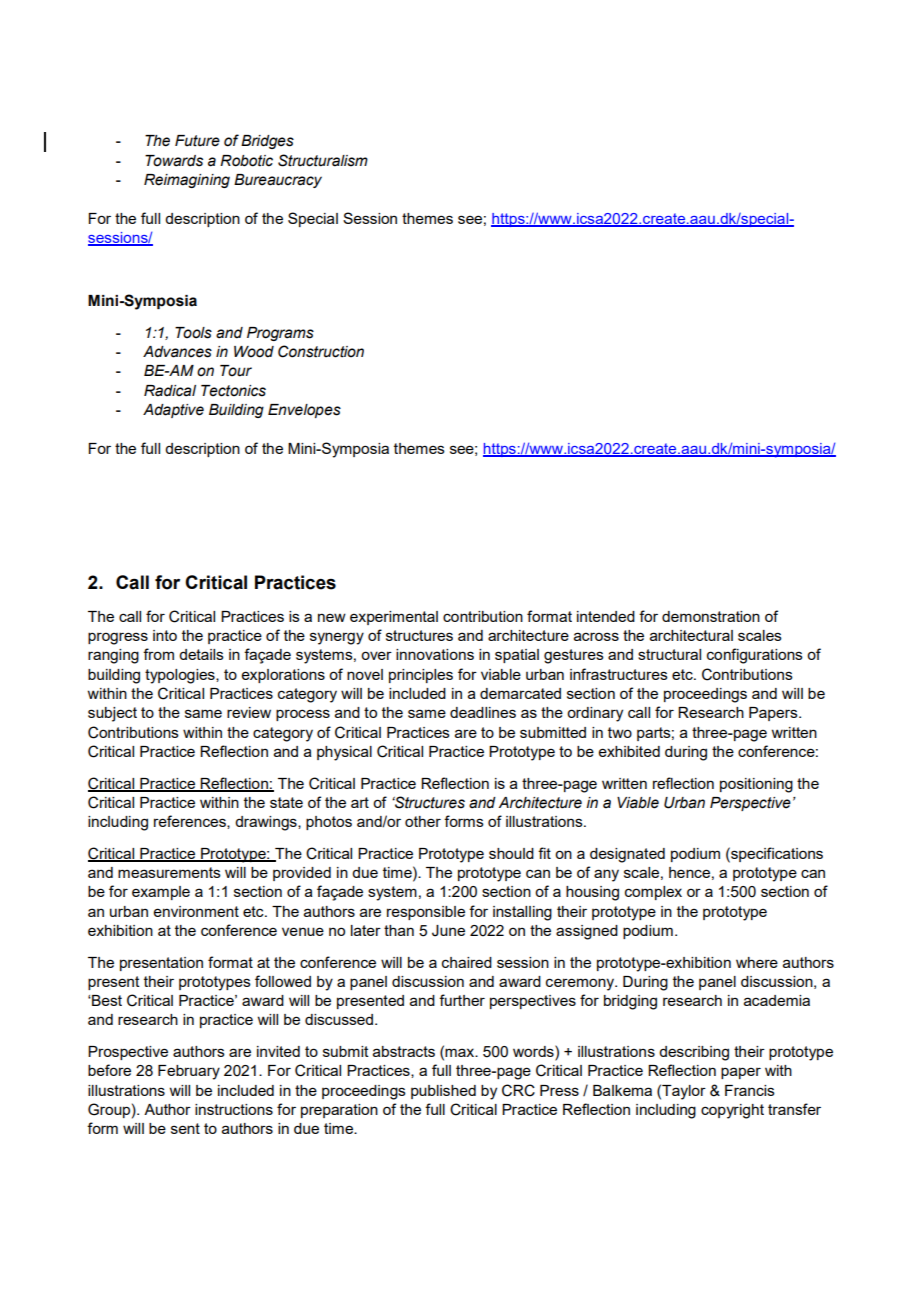 The image size is (924, 1308). What do you see at coordinates (711, 616) in the screenshot?
I see `demonstration` at bounding box center [711, 616].
